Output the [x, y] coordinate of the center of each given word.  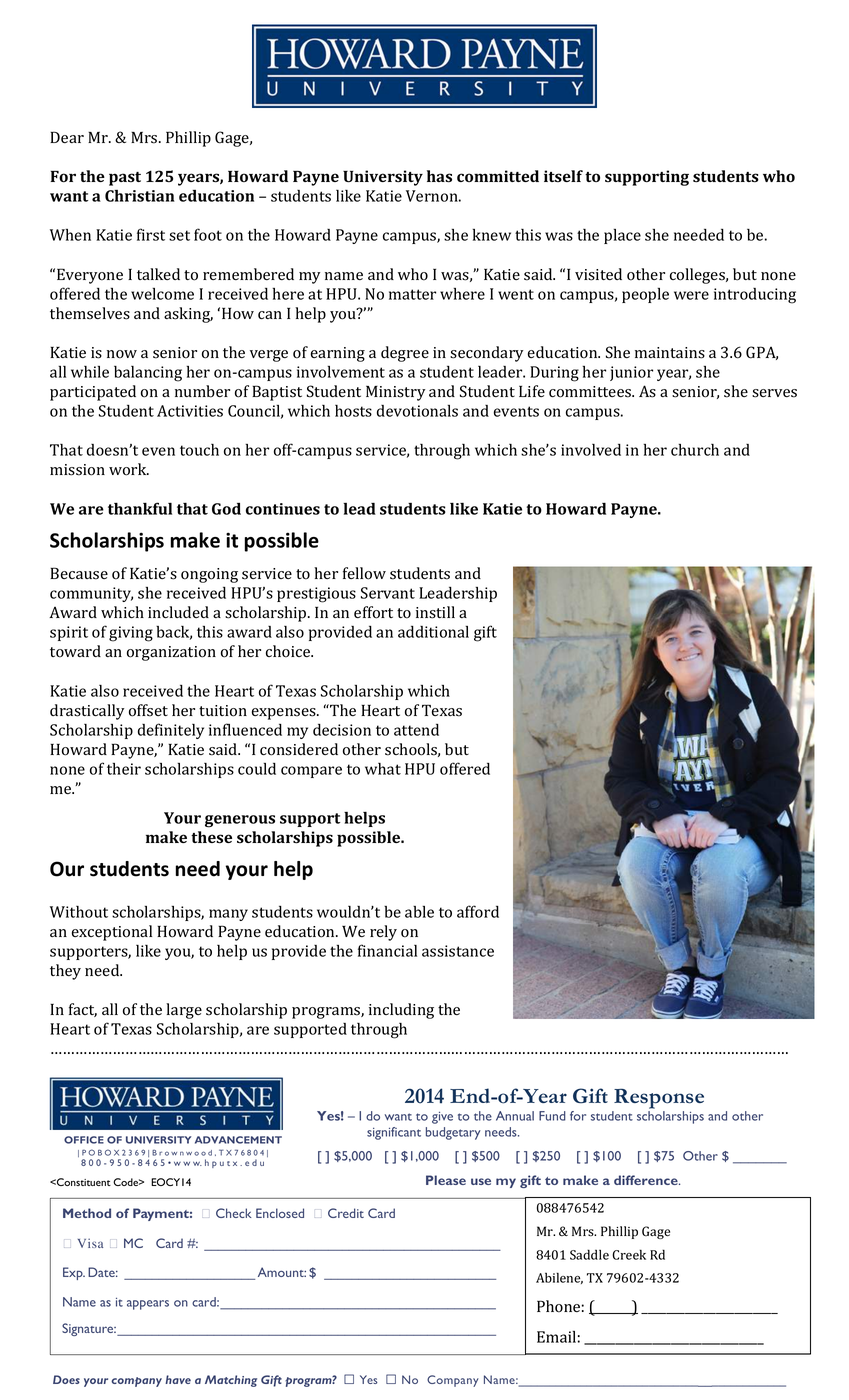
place [622, 236]
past [125, 179]
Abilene [559, 1278]
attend [416, 730]
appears [148, 1305]
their [124, 769]
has [439, 176]
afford [478, 911]
